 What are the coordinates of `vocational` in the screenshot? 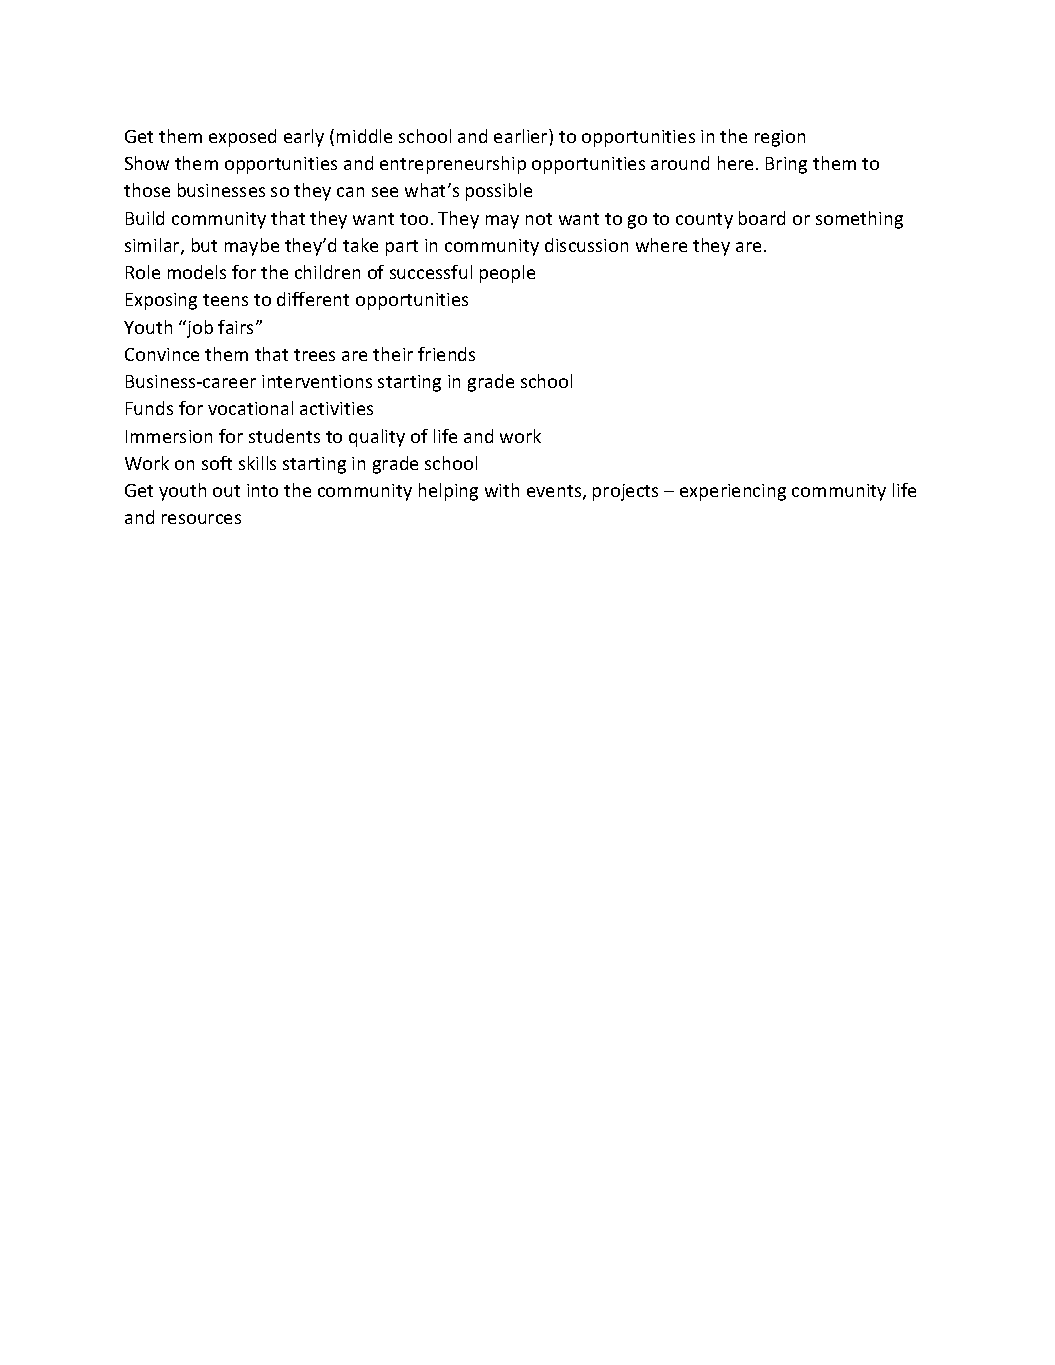 It's located at (250, 408).
